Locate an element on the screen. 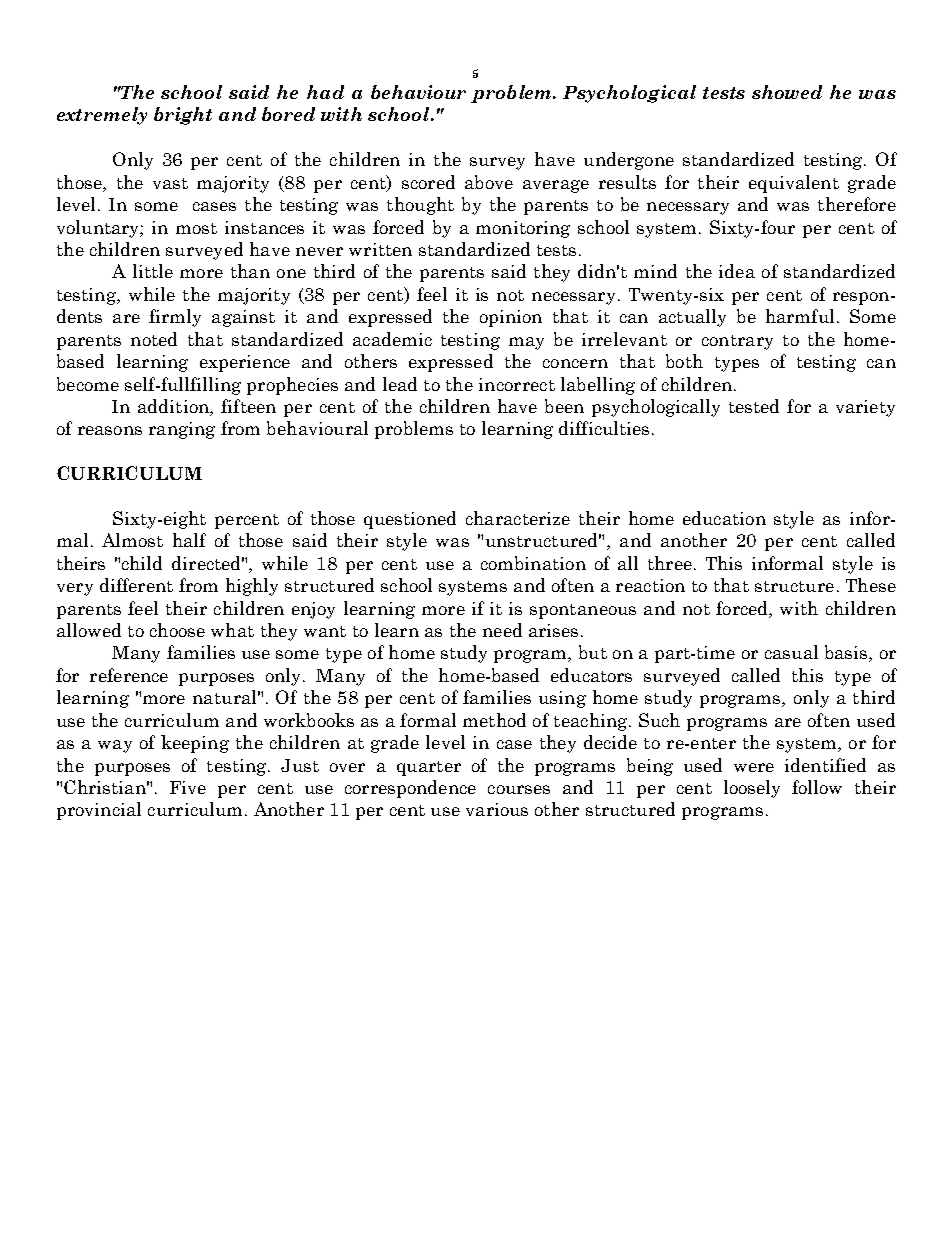  addition is located at coordinates (174, 407).
